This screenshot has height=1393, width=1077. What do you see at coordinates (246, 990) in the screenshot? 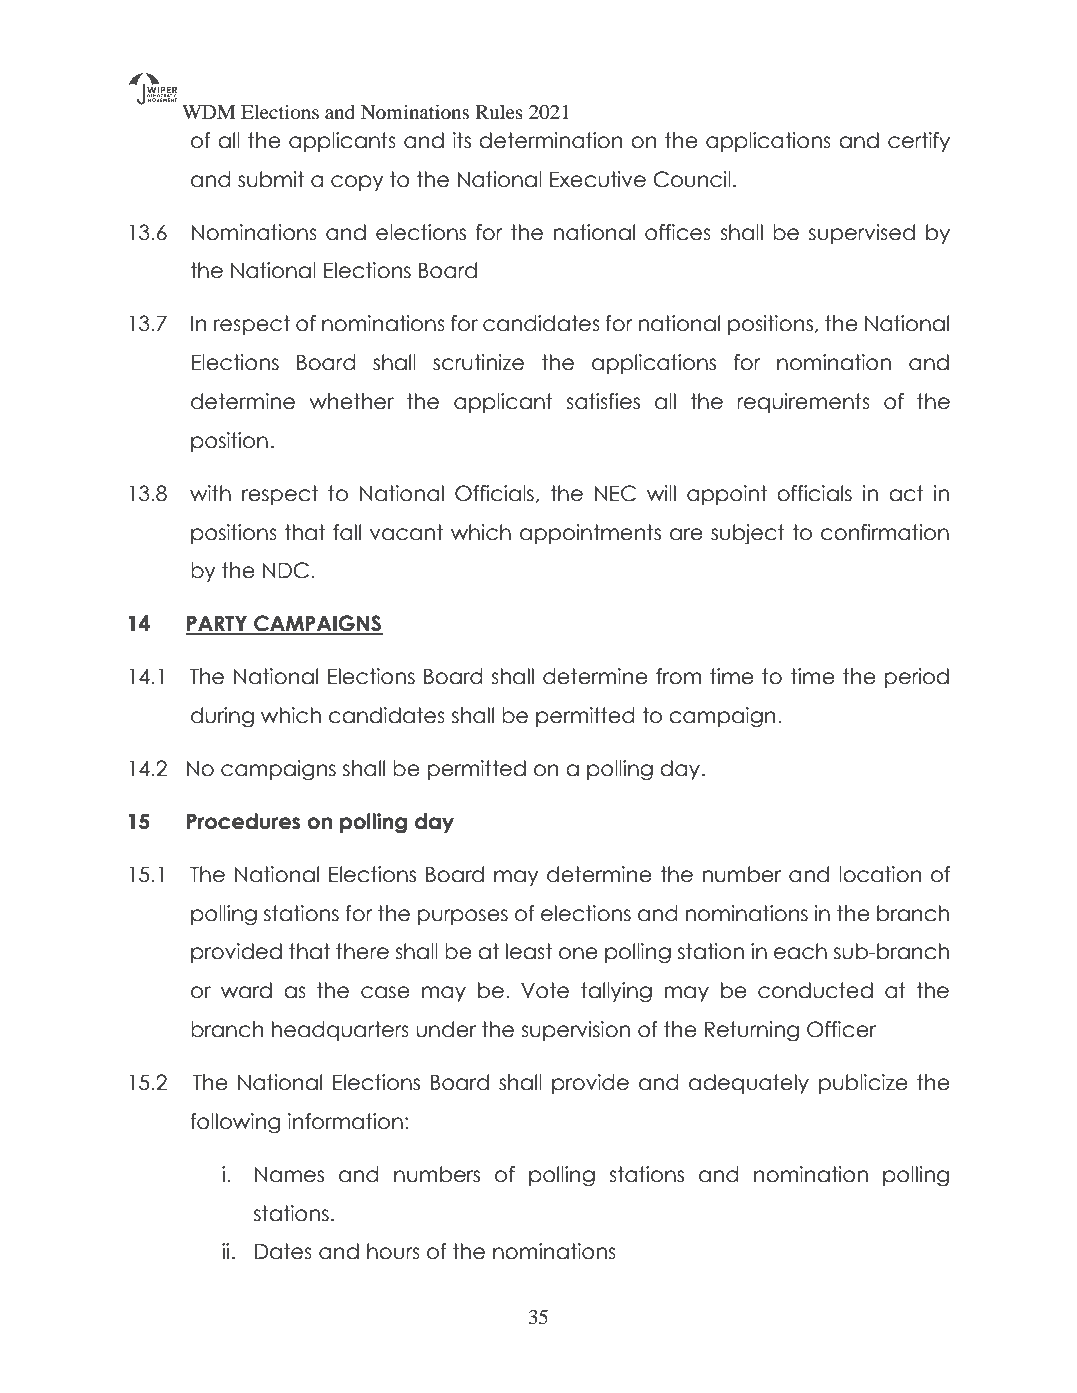
I see `ward` at bounding box center [246, 990].
